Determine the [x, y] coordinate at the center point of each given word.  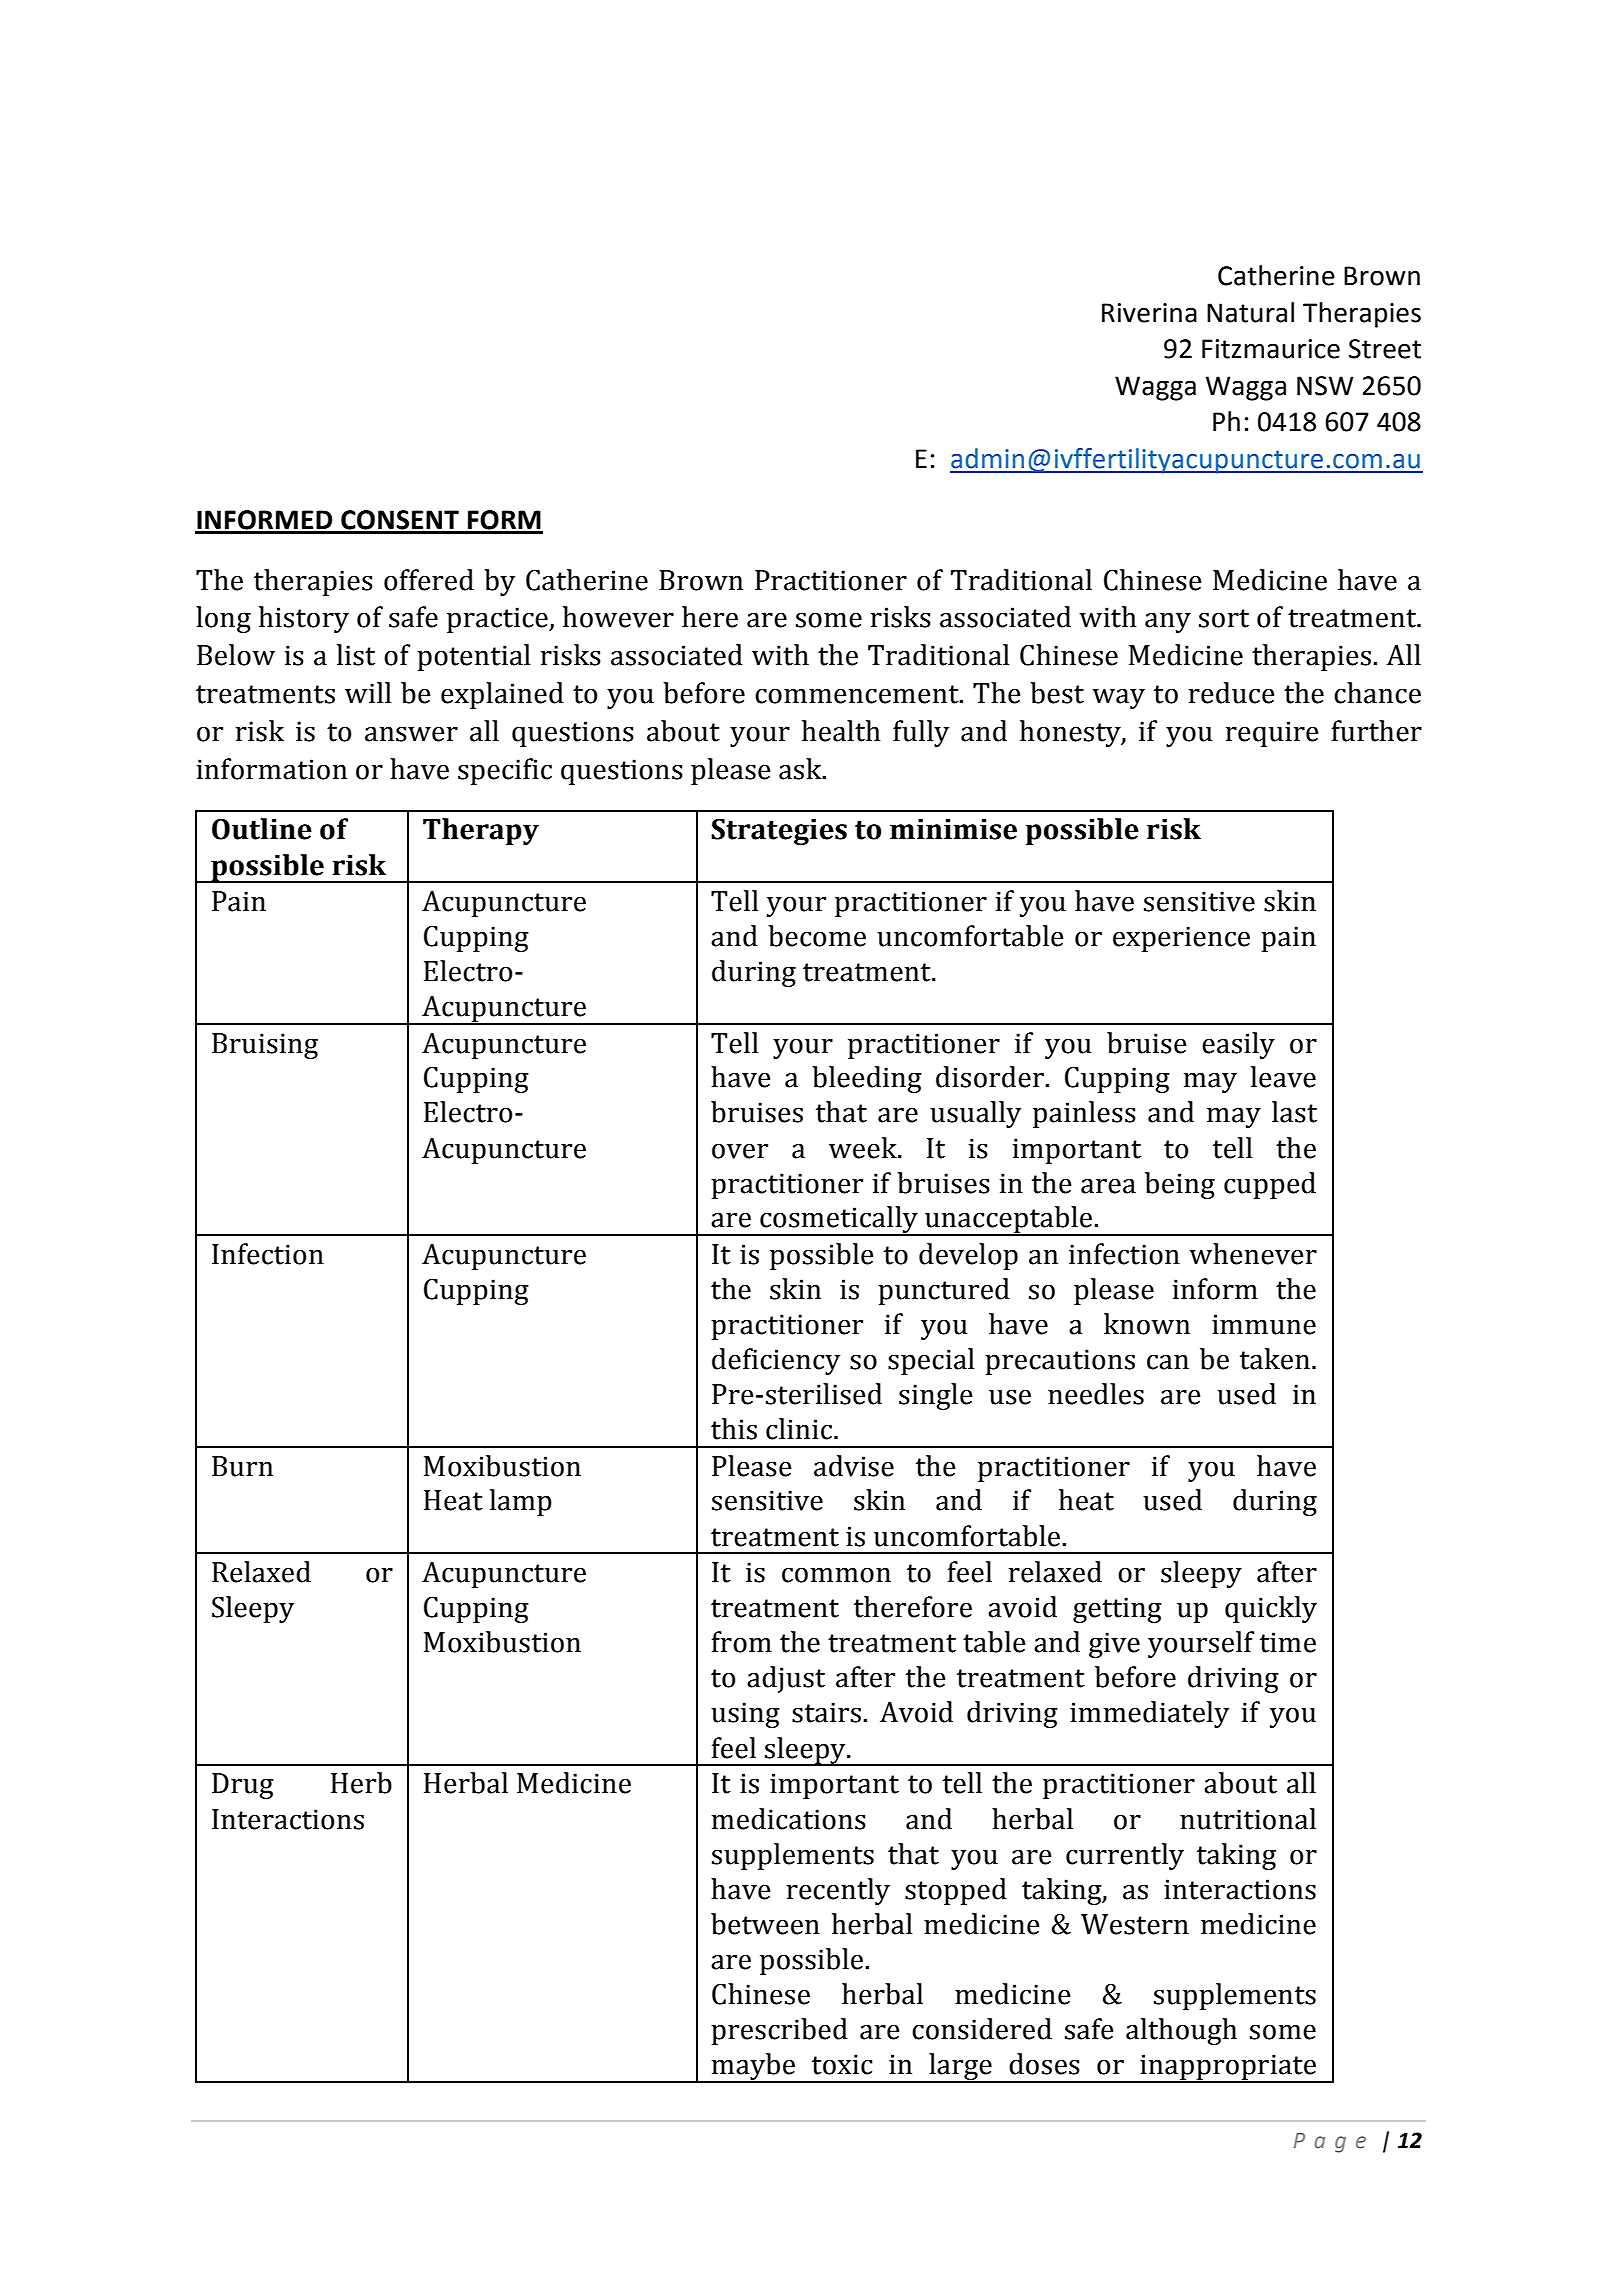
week [864, 1148]
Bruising [265, 1046]
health [841, 731]
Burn [242, 1466]
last [1294, 1112]
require [1272, 734]
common [836, 1575]
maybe [753, 2068]
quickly [1271, 1609]
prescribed [779, 2031]
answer [411, 734]
